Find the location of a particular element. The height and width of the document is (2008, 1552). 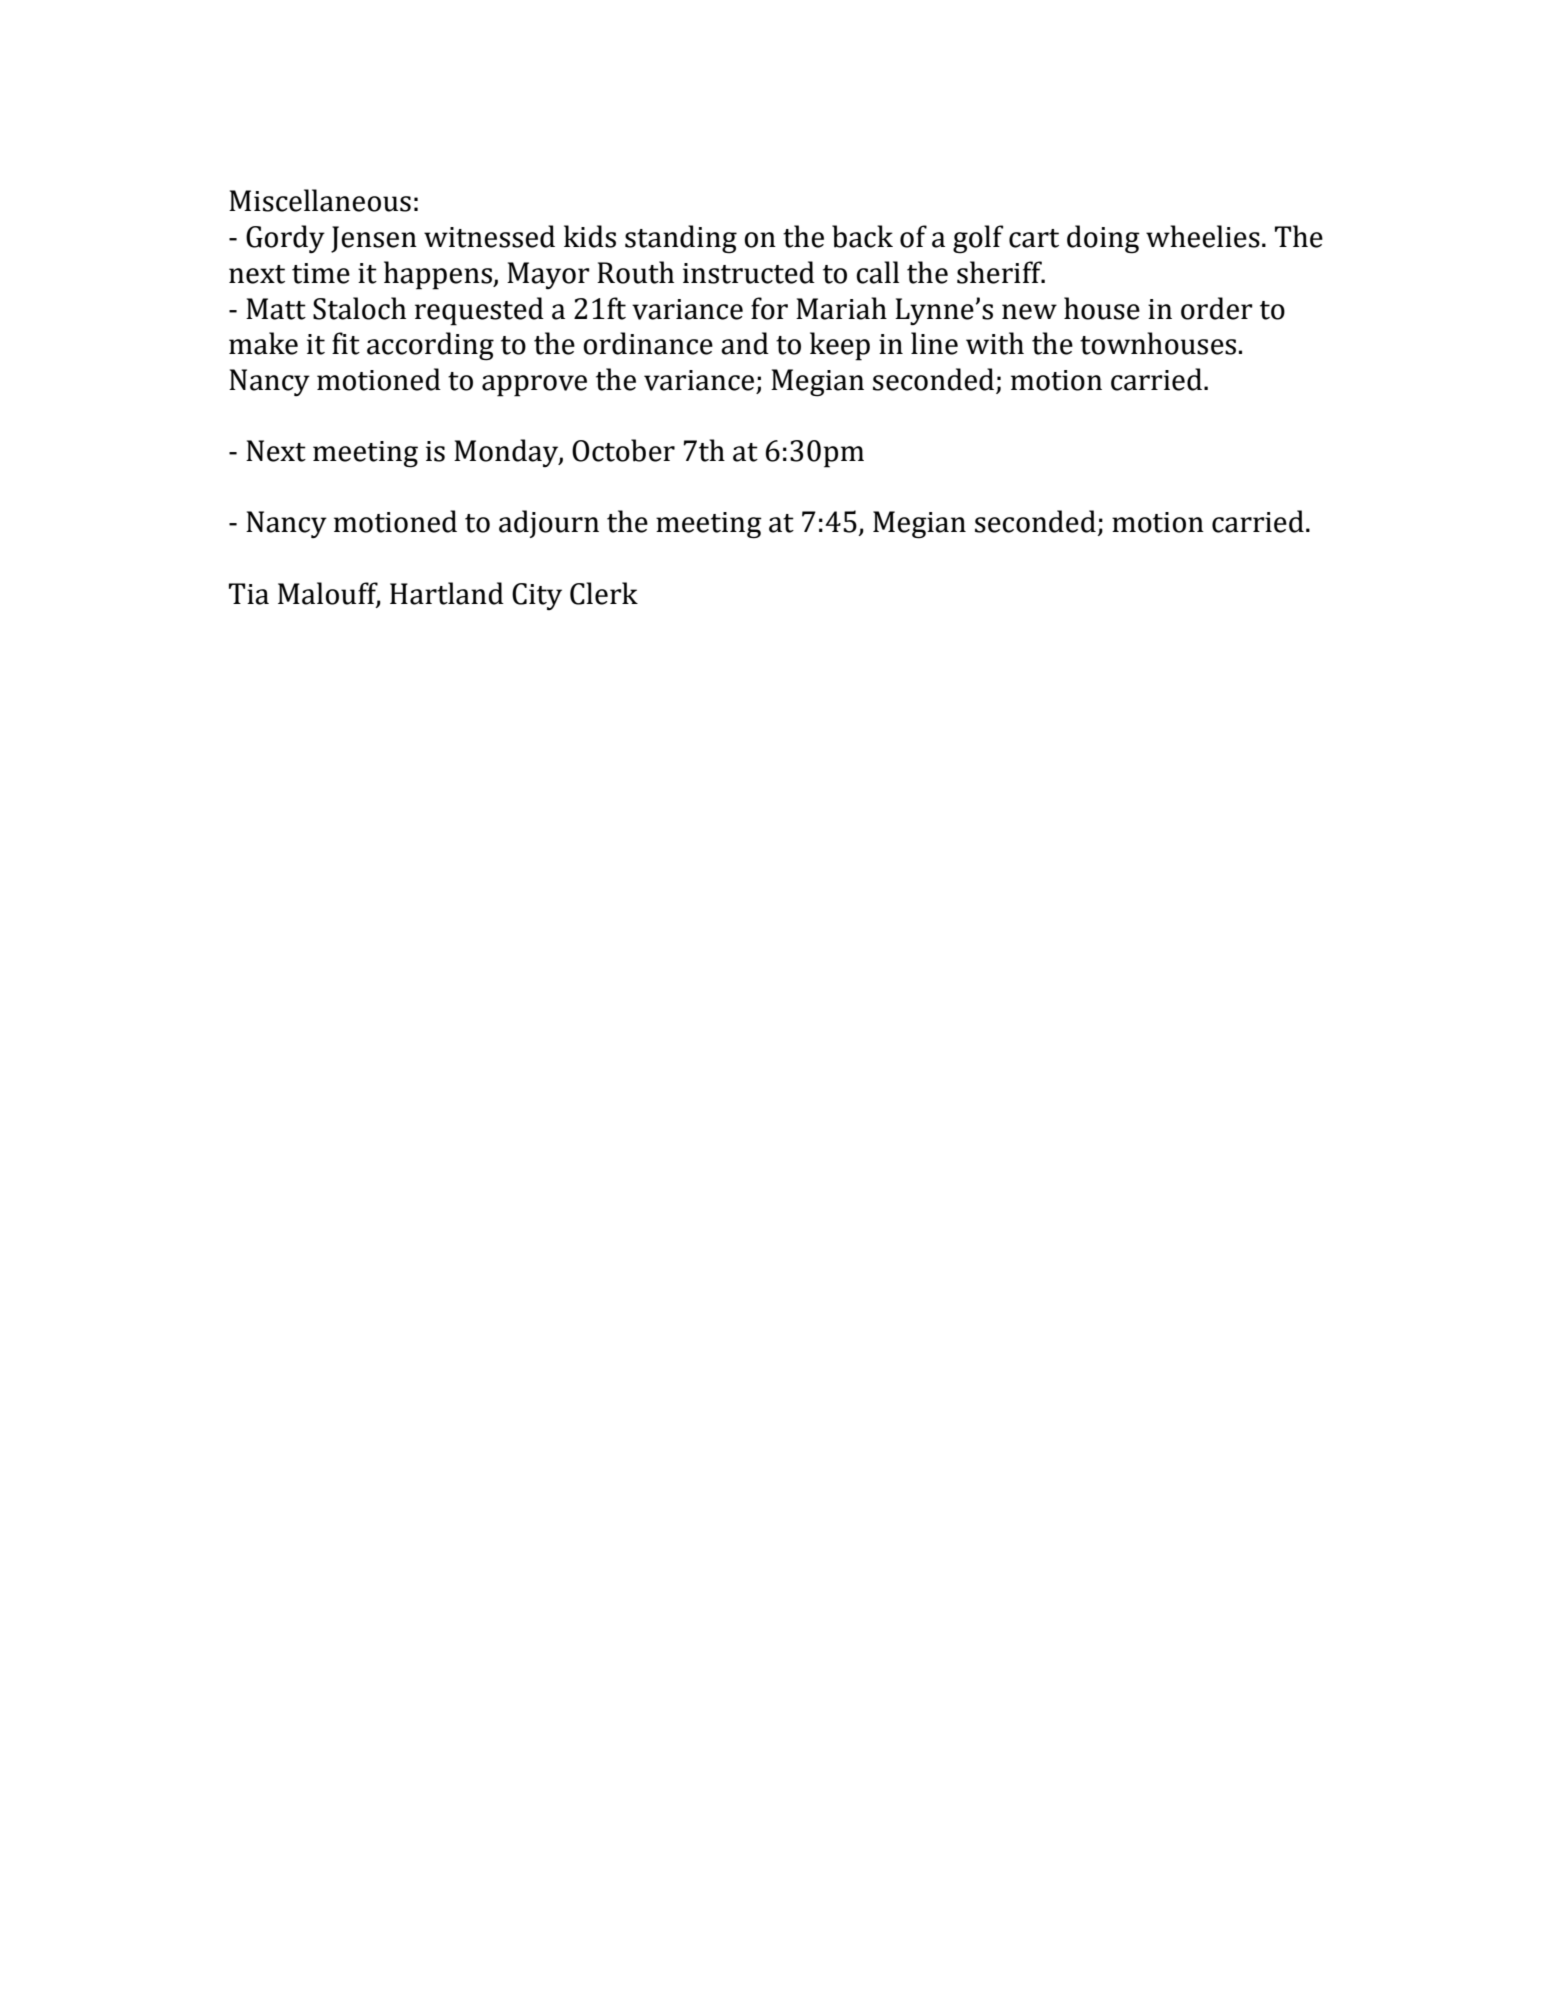

with is located at coordinates (995, 343).
